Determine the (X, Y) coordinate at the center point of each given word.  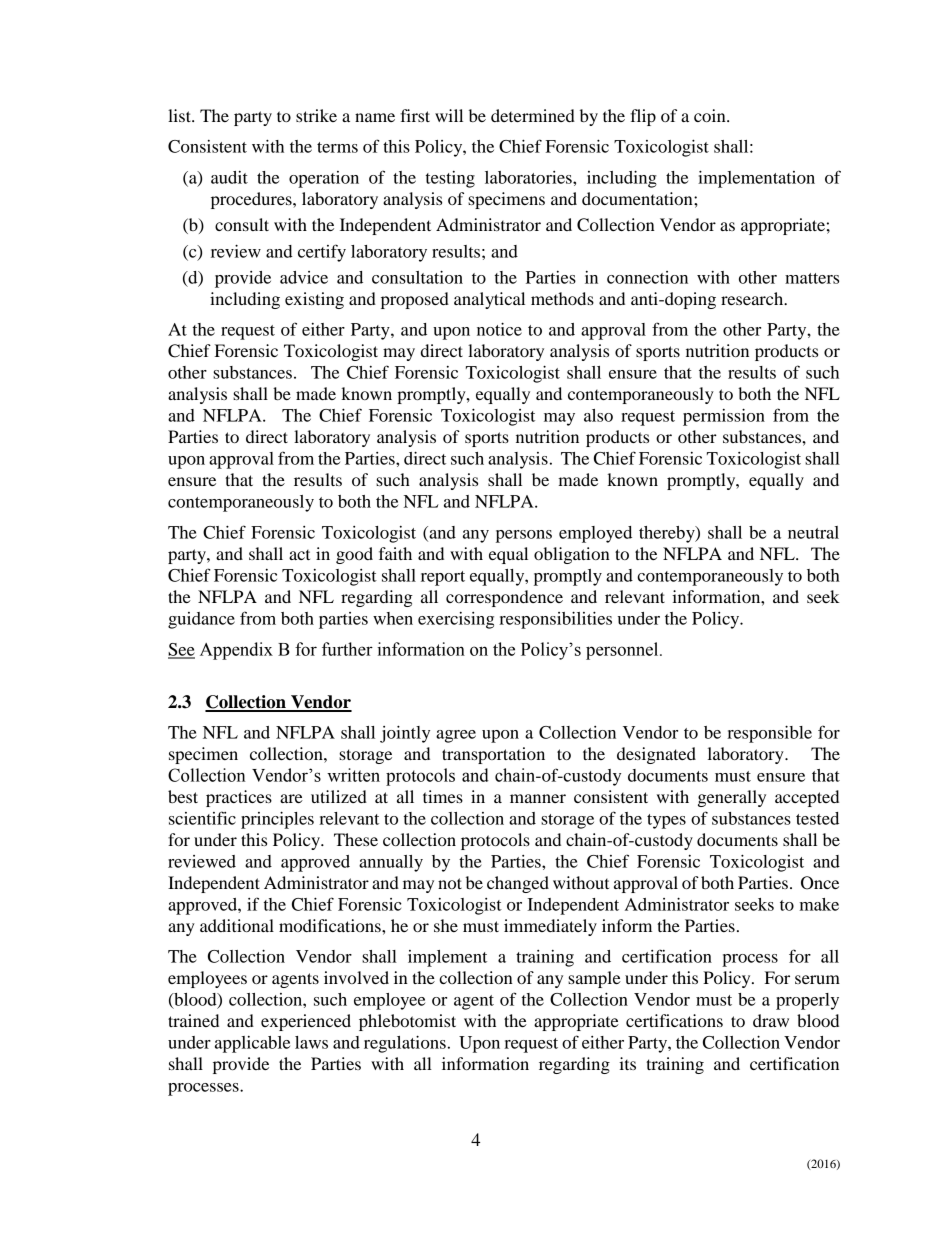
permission (724, 417)
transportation (493, 755)
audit (229, 177)
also (598, 415)
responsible (769, 734)
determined (533, 115)
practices (239, 798)
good (354, 555)
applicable (252, 1044)
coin (711, 115)
